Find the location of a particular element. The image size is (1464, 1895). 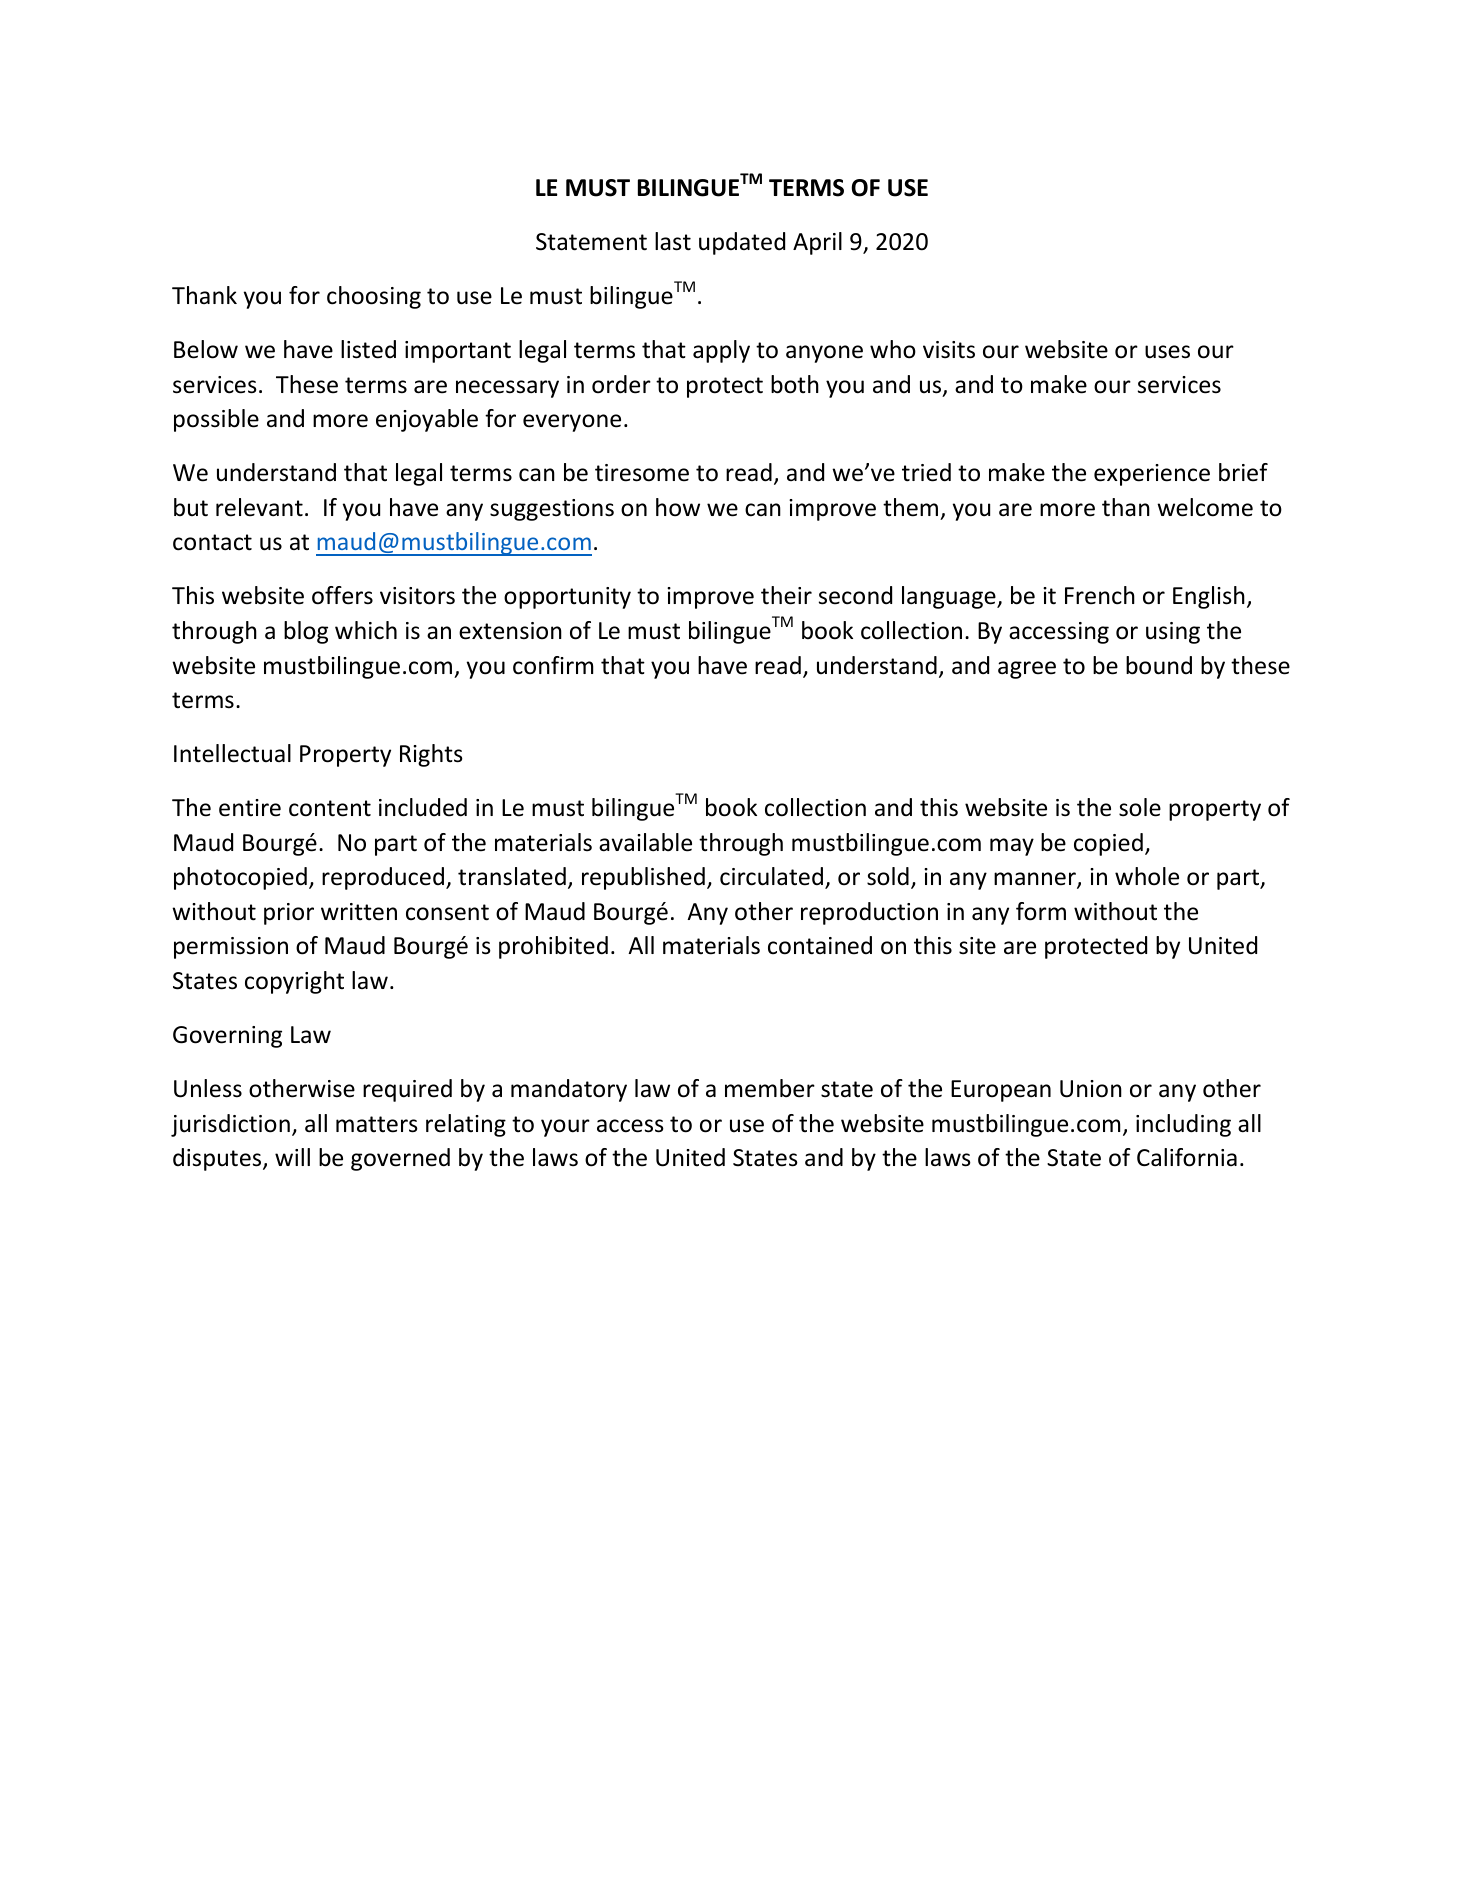

updated is located at coordinates (742, 243).
